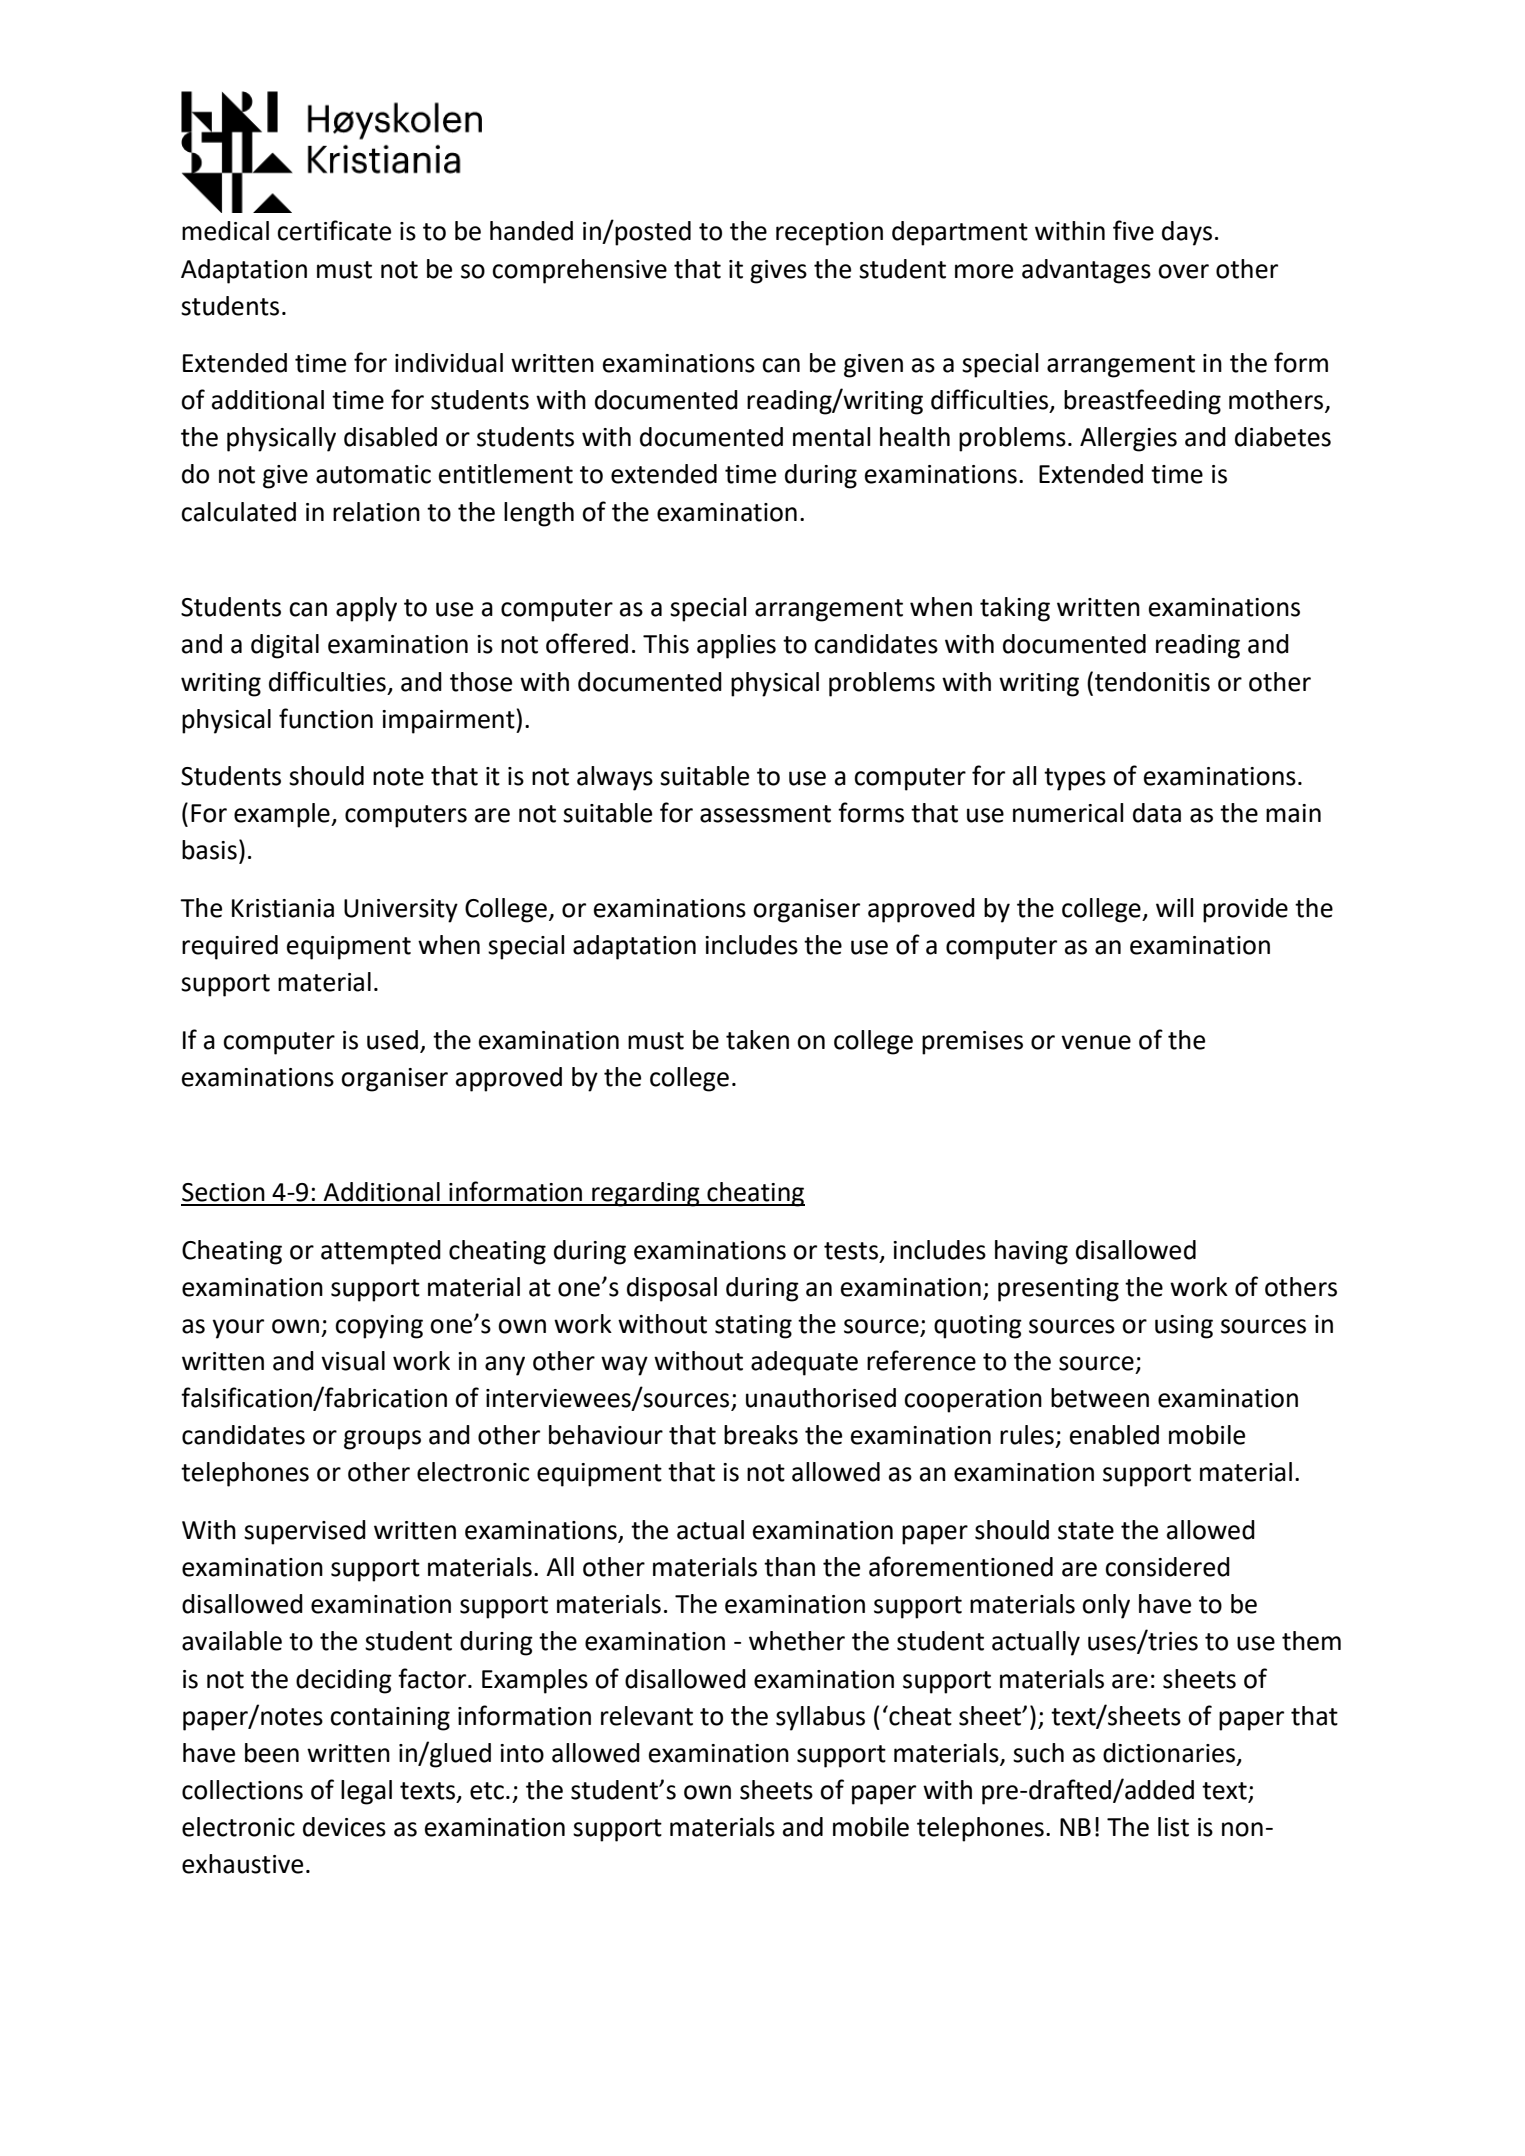  I want to click on dictionaries, so click(1170, 1753).
